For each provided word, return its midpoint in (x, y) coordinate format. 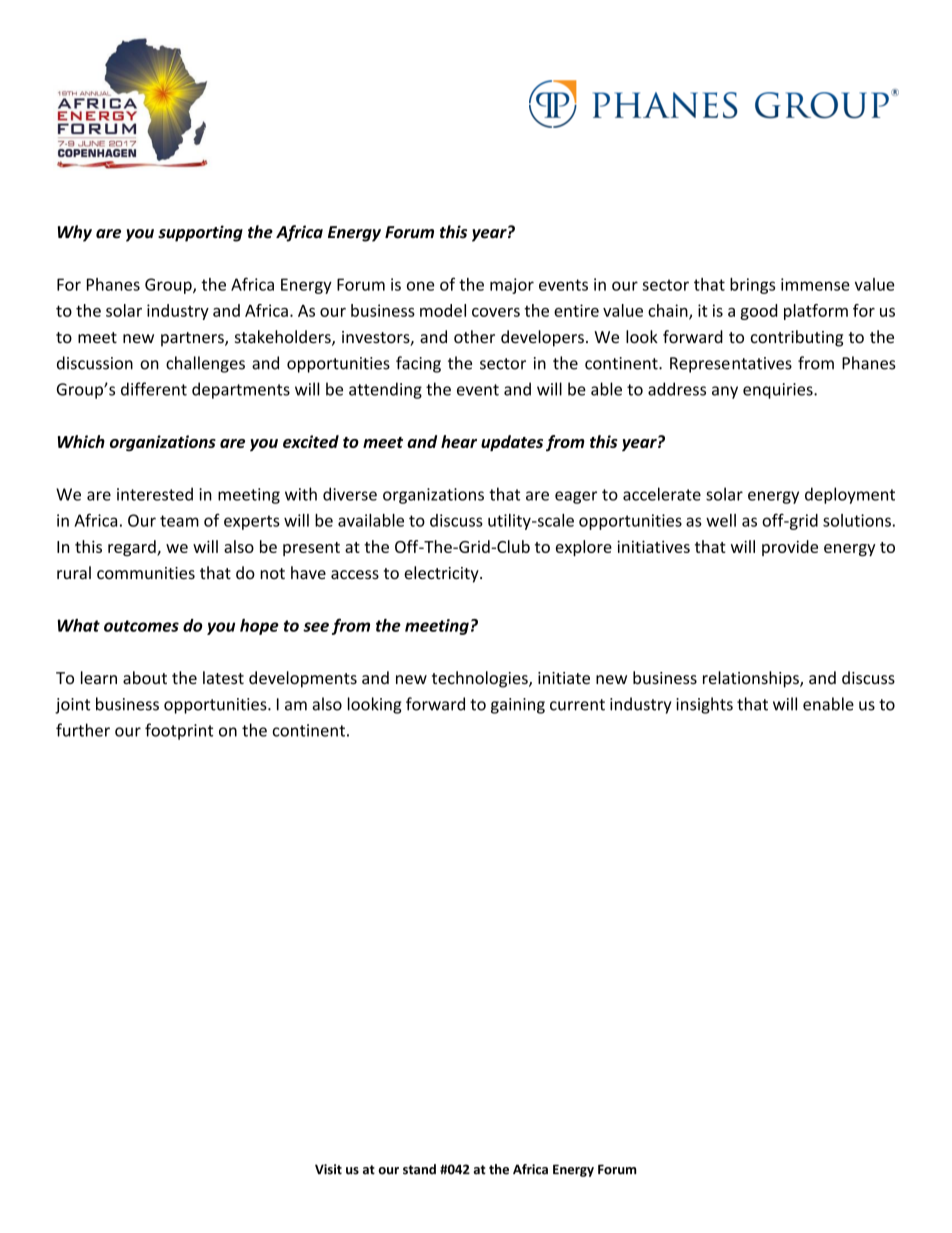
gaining (518, 706)
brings (752, 286)
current (577, 705)
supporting (200, 233)
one (420, 286)
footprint (179, 731)
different (154, 389)
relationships (752, 679)
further (83, 730)
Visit (328, 1169)
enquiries (779, 391)
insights (704, 705)
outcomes (141, 626)
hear (459, 441)
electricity (442, 574)
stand (419, 1169)
